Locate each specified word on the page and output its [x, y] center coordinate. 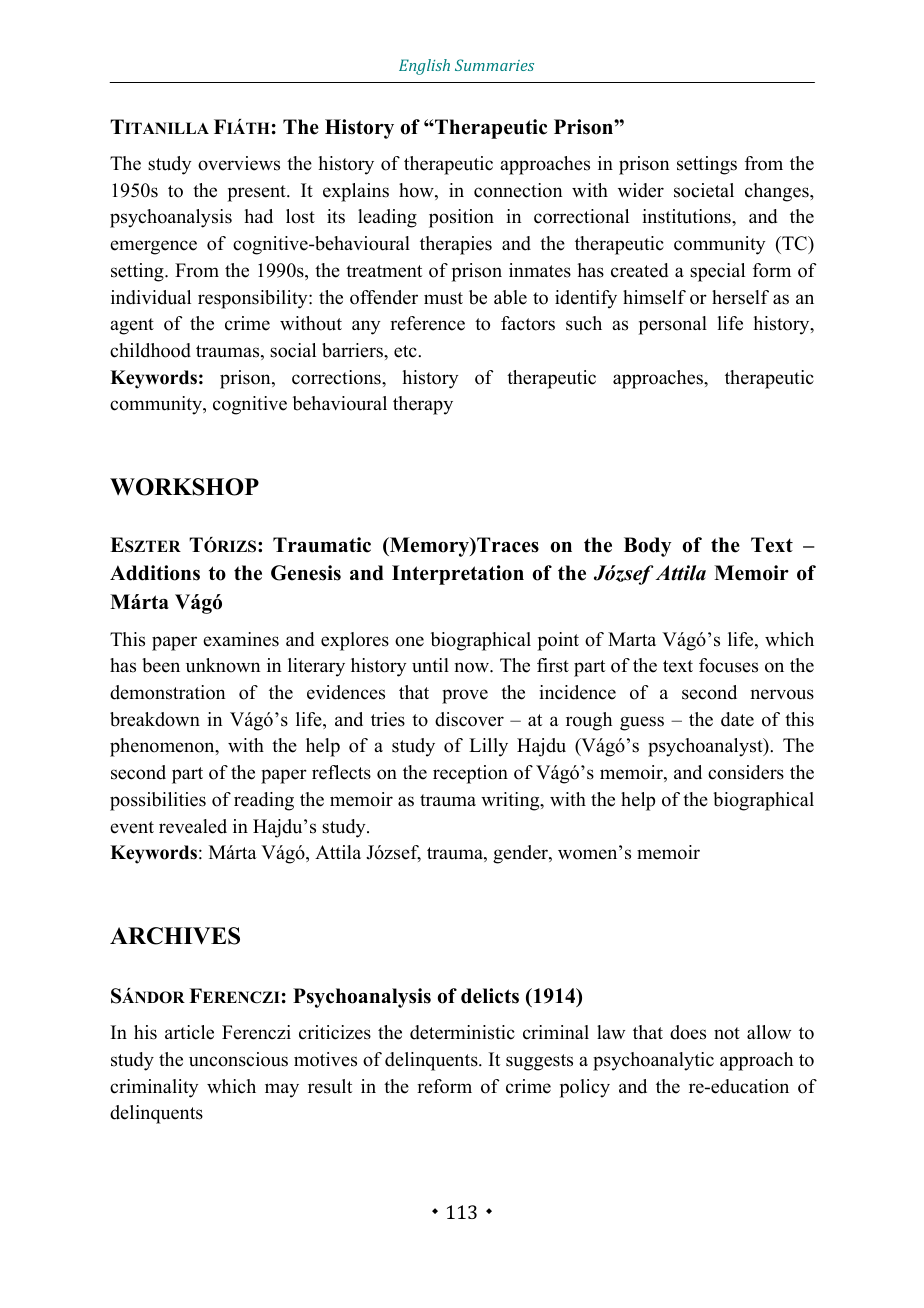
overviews [239, 163]
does [688, 1032]
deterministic [462, 1032]
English [424, 67]
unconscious [238, 1059]
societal [704, 190]
